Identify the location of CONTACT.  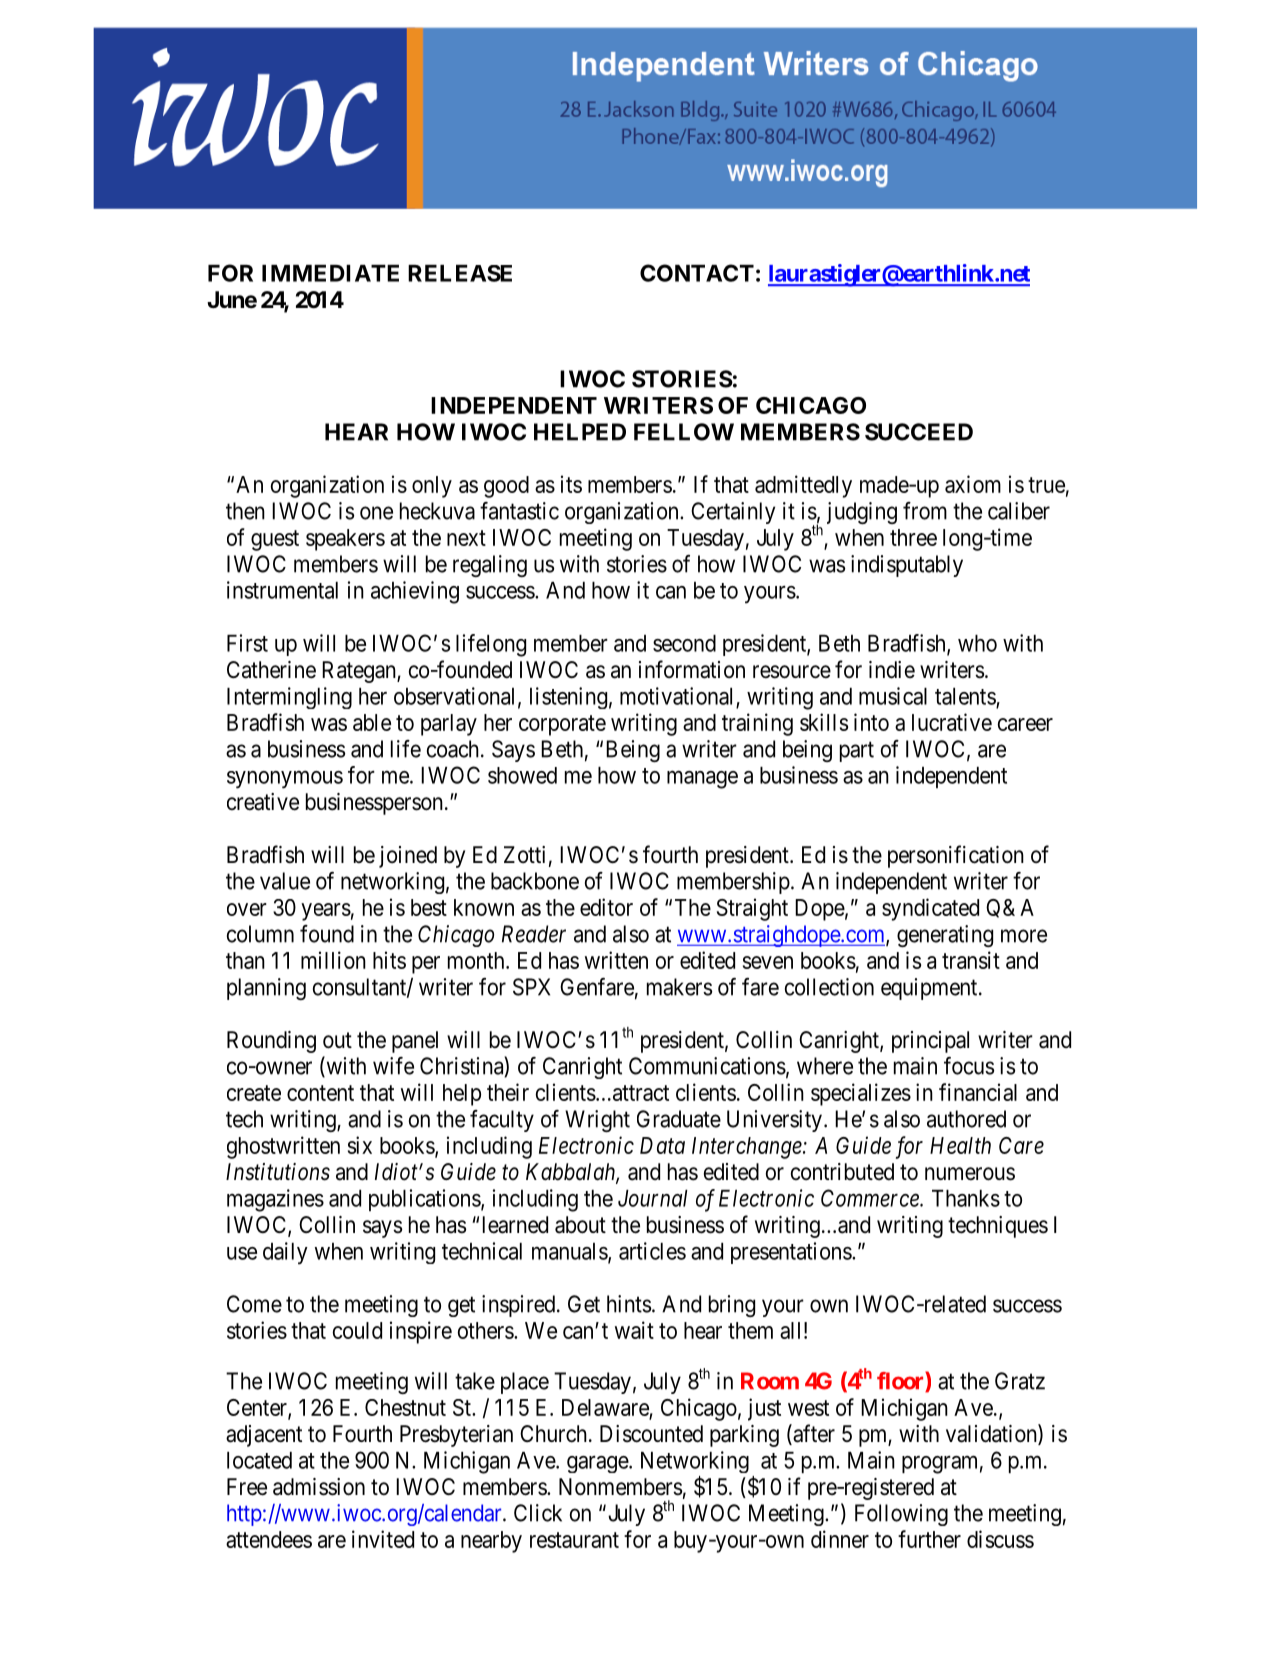
(697, 273).
